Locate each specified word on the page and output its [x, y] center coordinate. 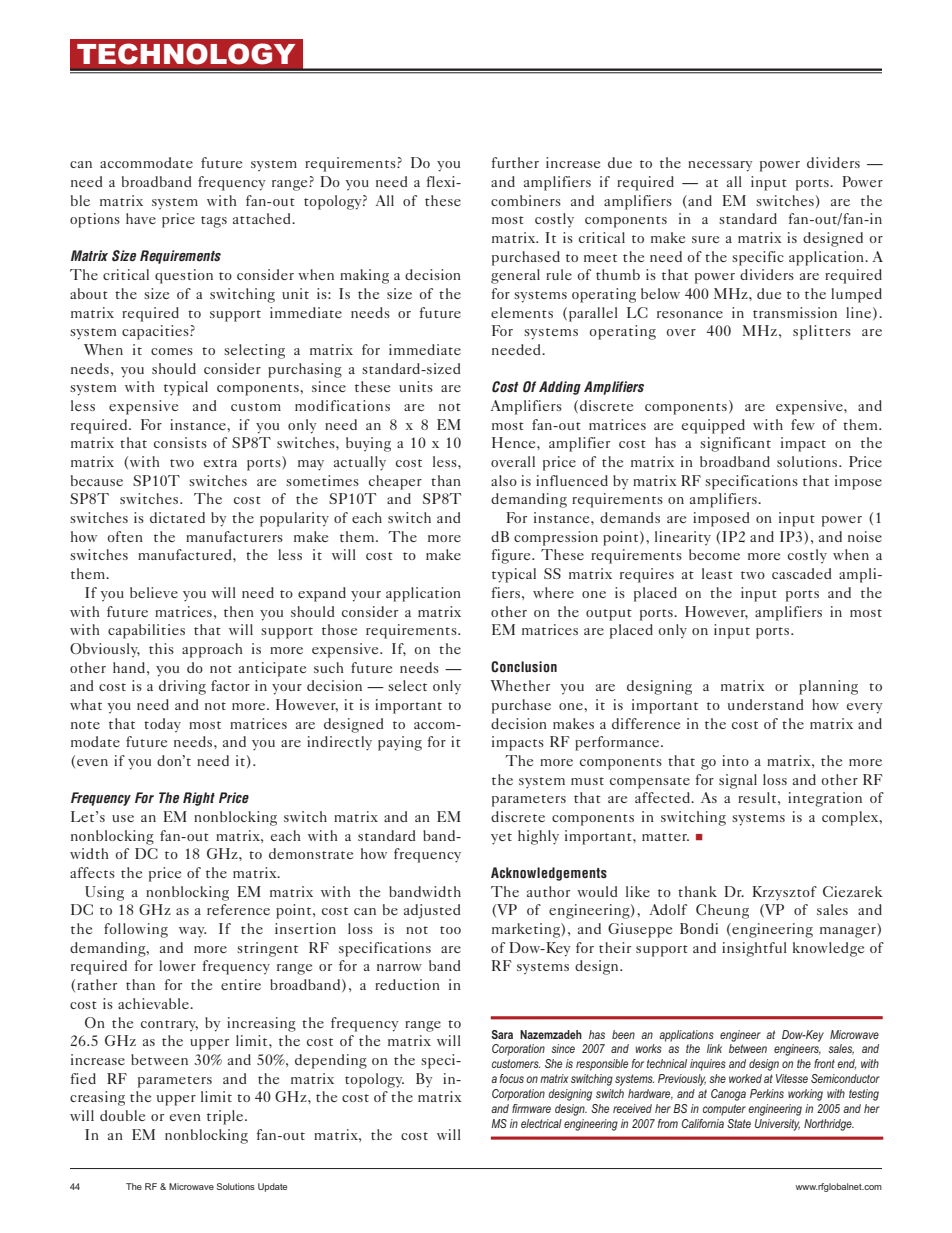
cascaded [801, 573]
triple [226, 1117]
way [192, 932]
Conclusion [524, 667]
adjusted [432, 911]
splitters [822, 332]
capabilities [146, 631]
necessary [720, 166]
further [515, 162]
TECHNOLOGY [186, 54]
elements [522, 312]
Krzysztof [784, 893]
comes [172, 351]
